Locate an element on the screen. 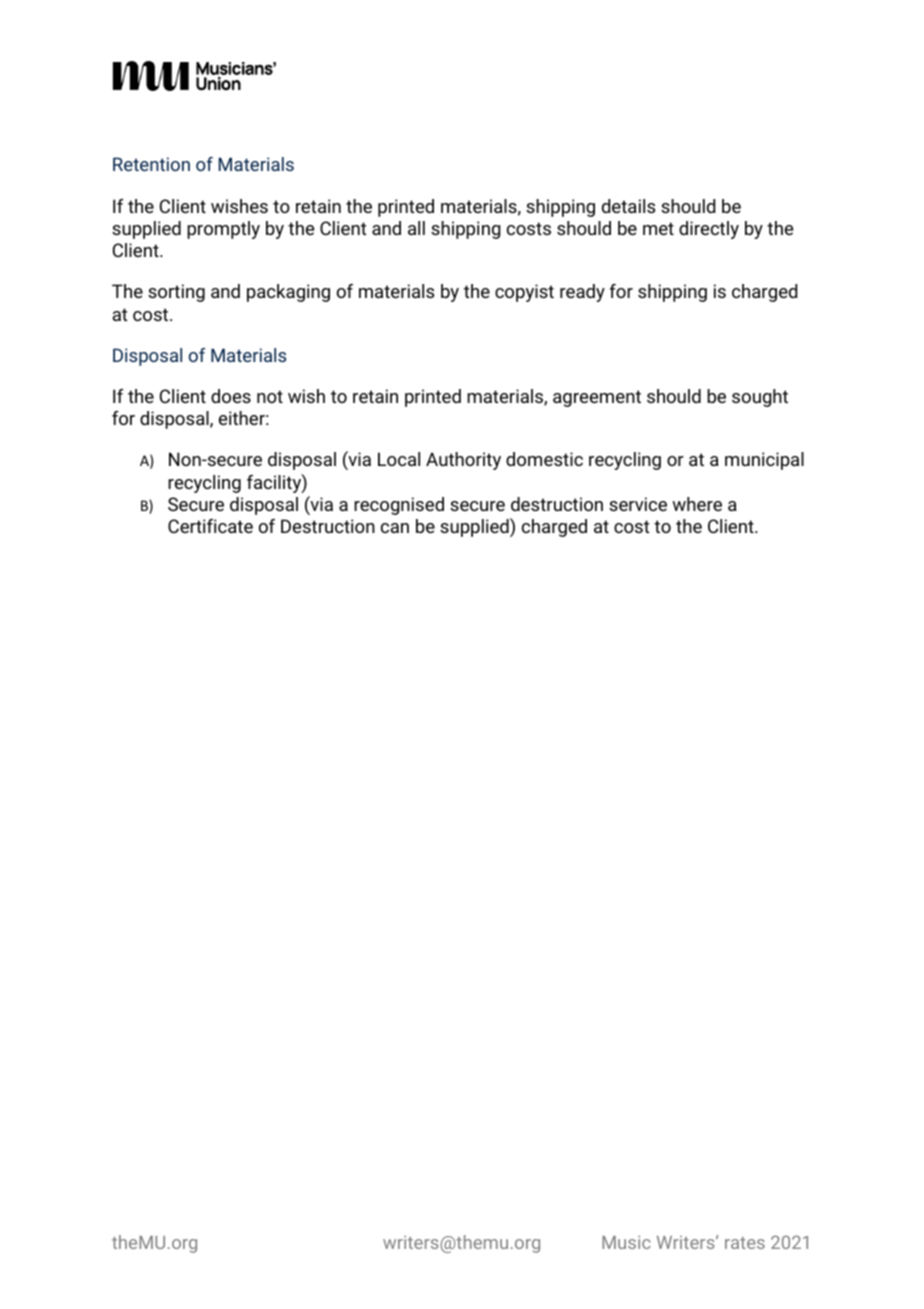  promptly is located at coordinates (223, 230).
